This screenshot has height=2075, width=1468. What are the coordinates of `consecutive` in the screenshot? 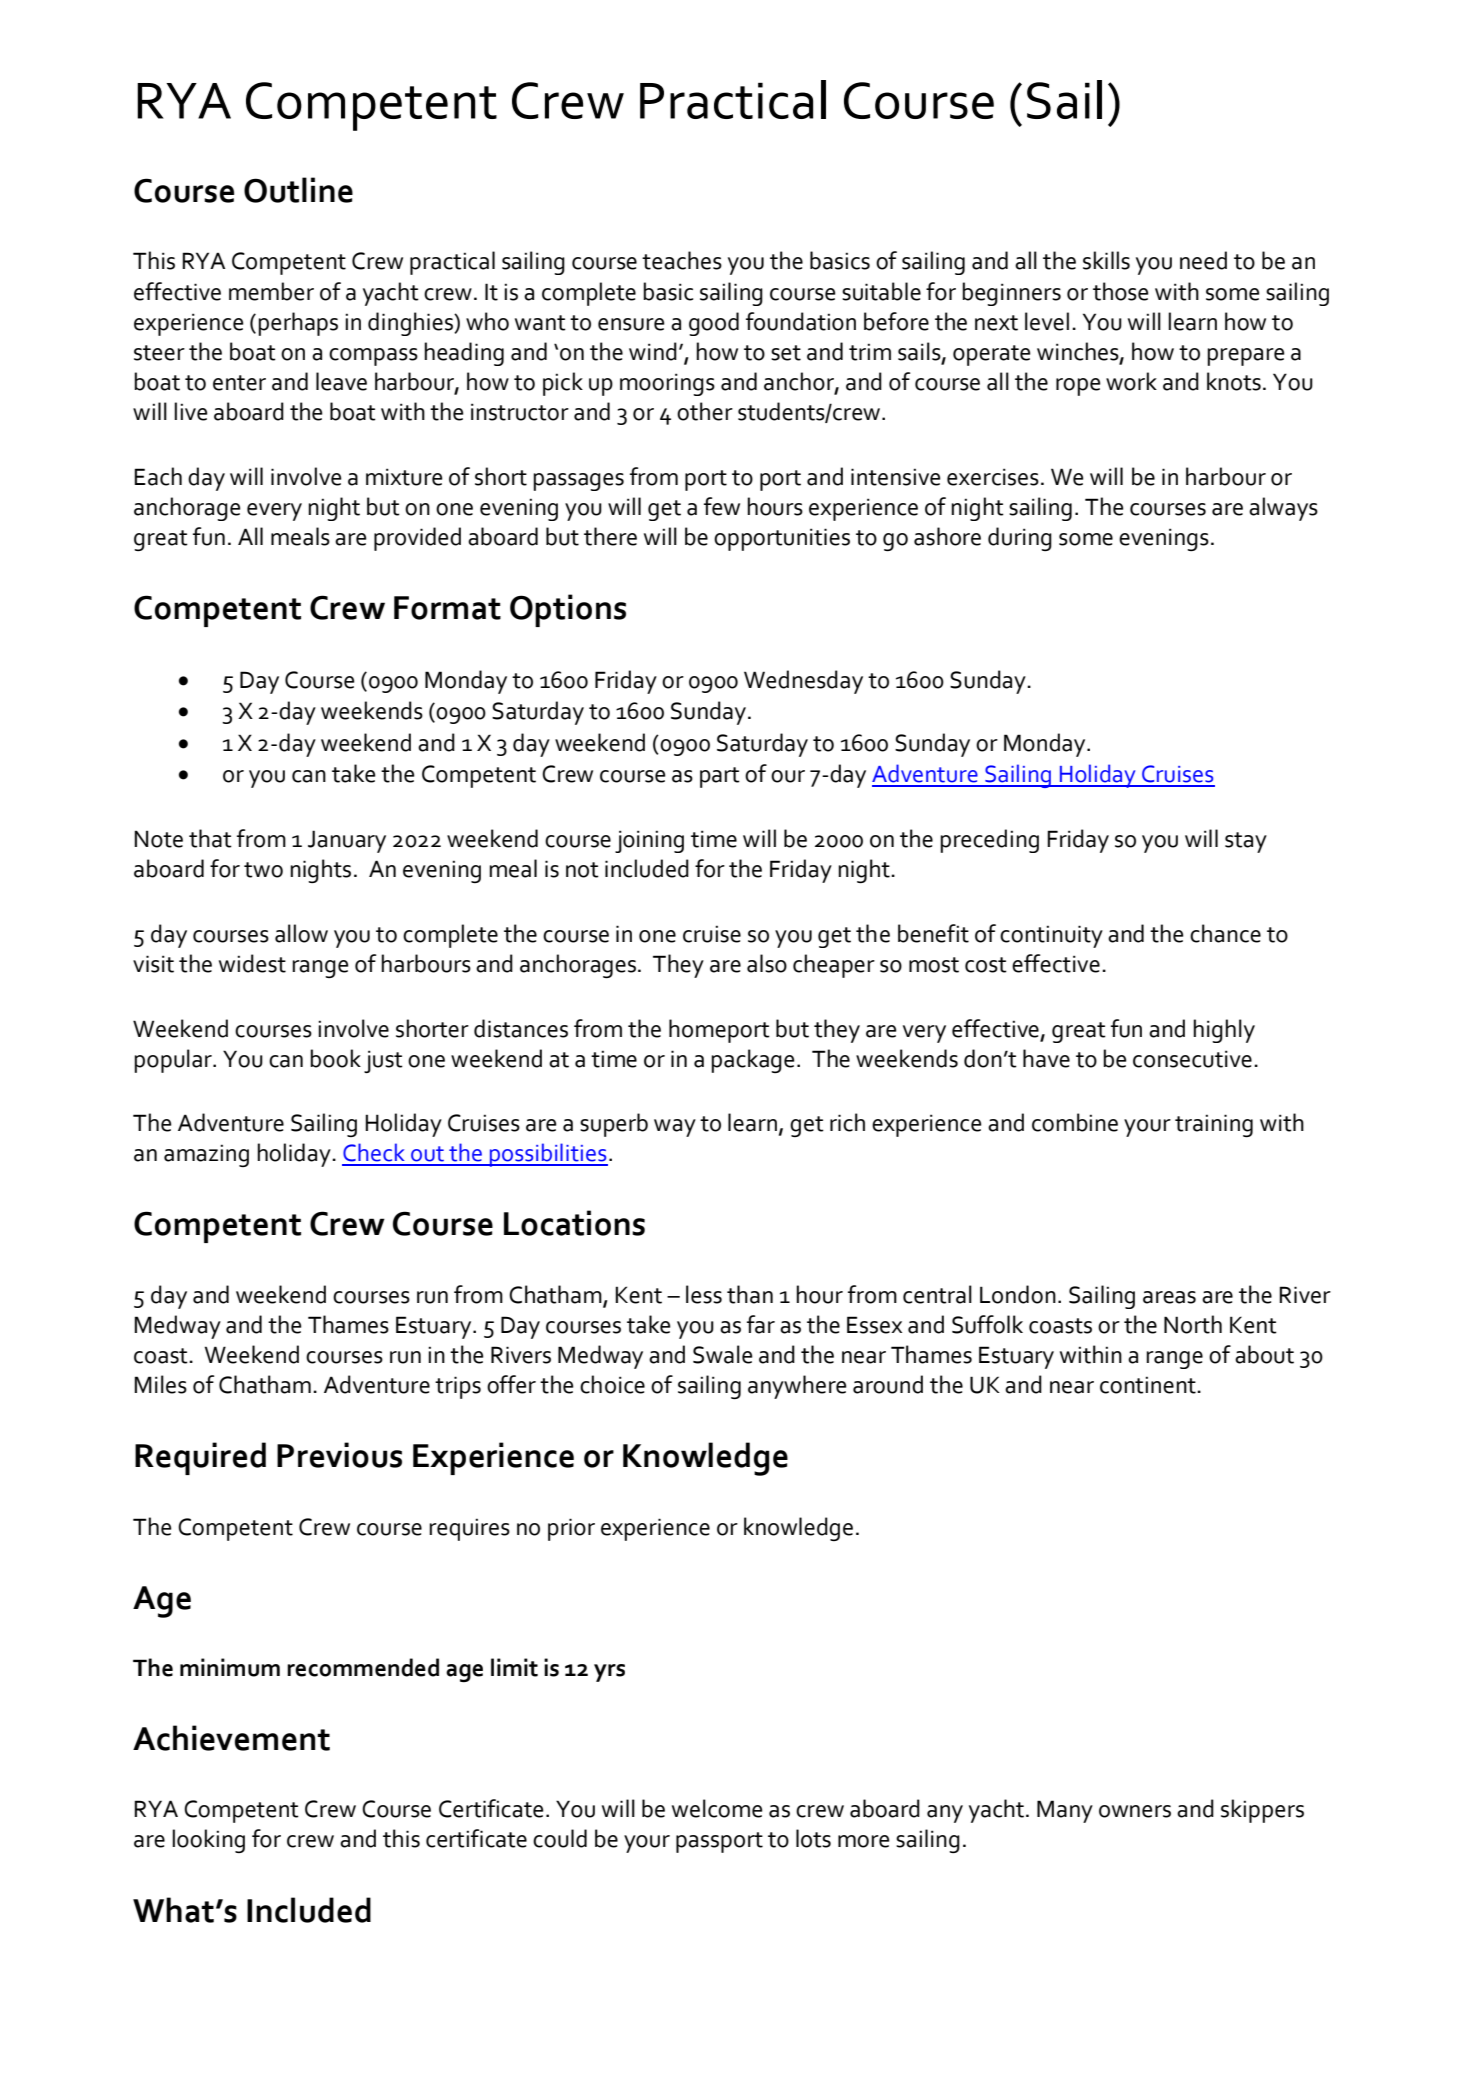 It's located at (1192, 1059).
